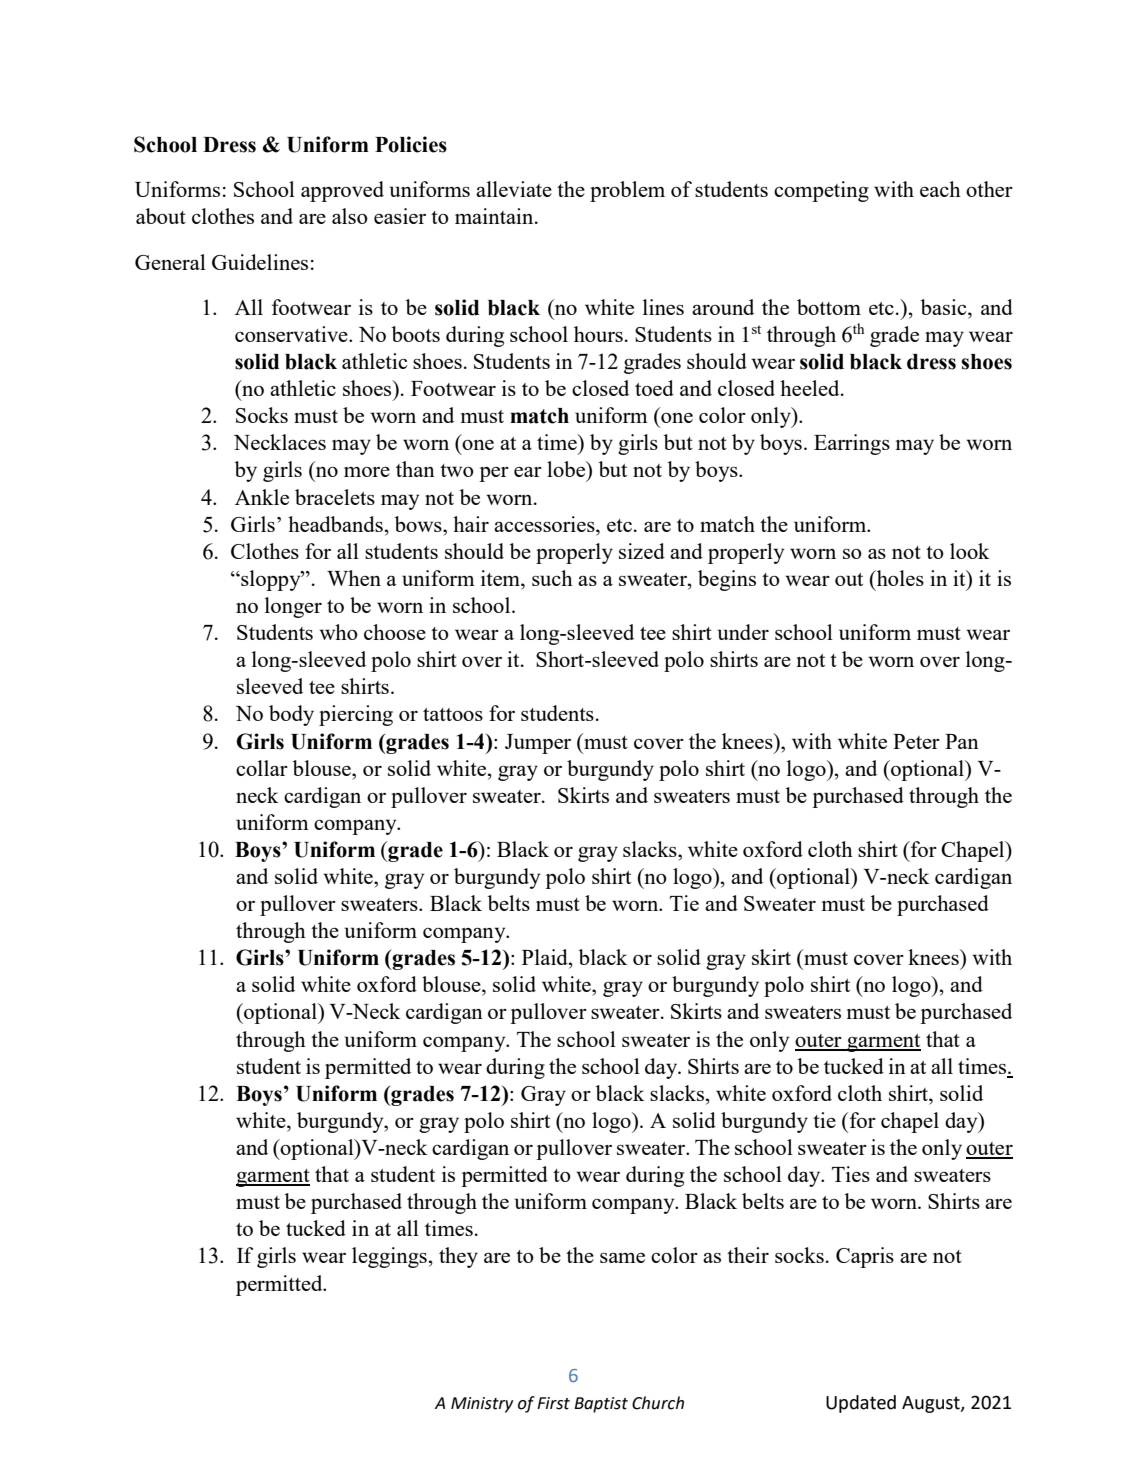 The height and width of the image is (1484, 1147). Describe the element at coordinates (627, 191) in the image. I see `problem` at that location.
